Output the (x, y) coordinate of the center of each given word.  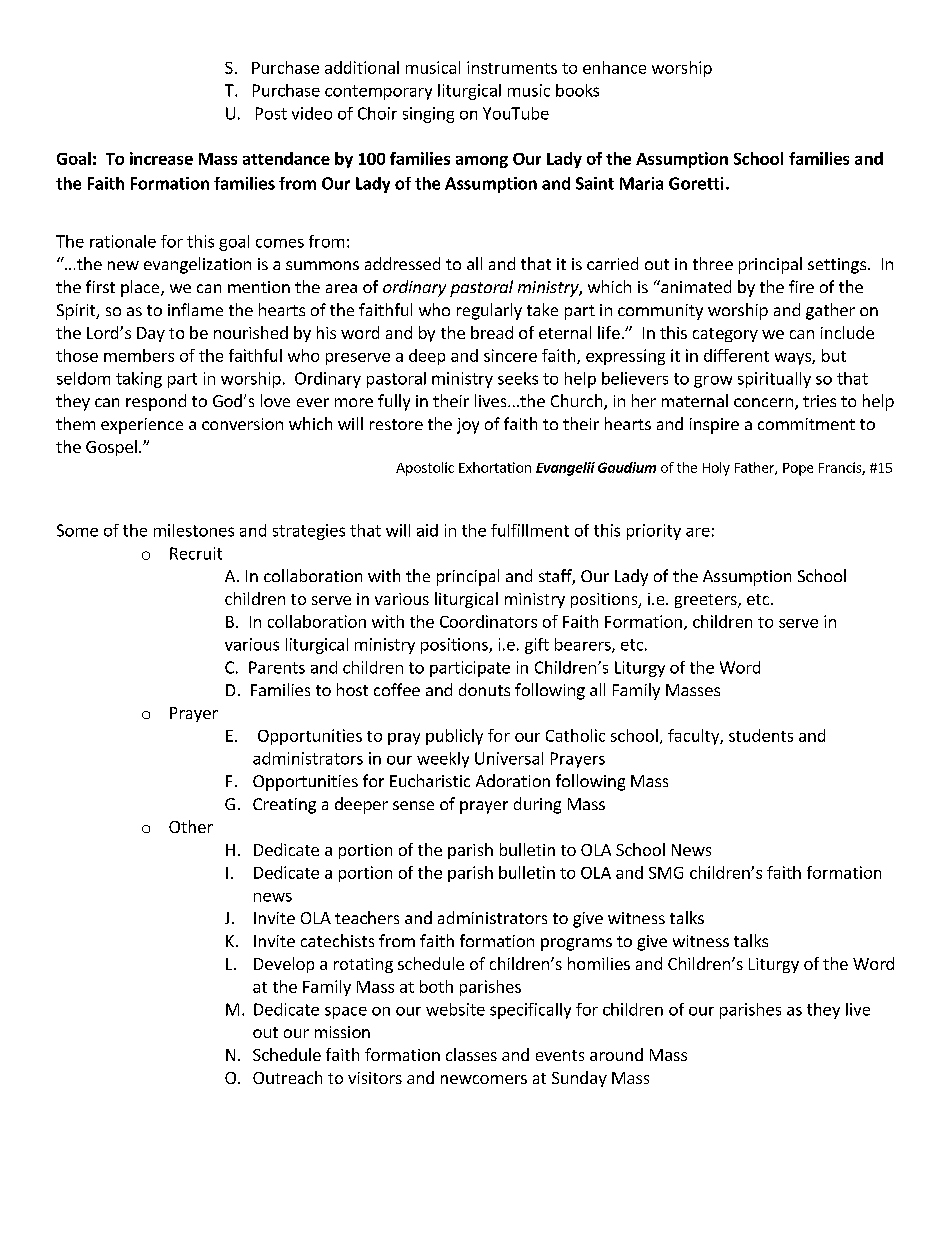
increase (161, 158)
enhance (614, 67)
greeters (707, 601)
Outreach (287, 1077)
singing (428, 115)
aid (427, 530)
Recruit (196, 553)
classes (471, 1054)
